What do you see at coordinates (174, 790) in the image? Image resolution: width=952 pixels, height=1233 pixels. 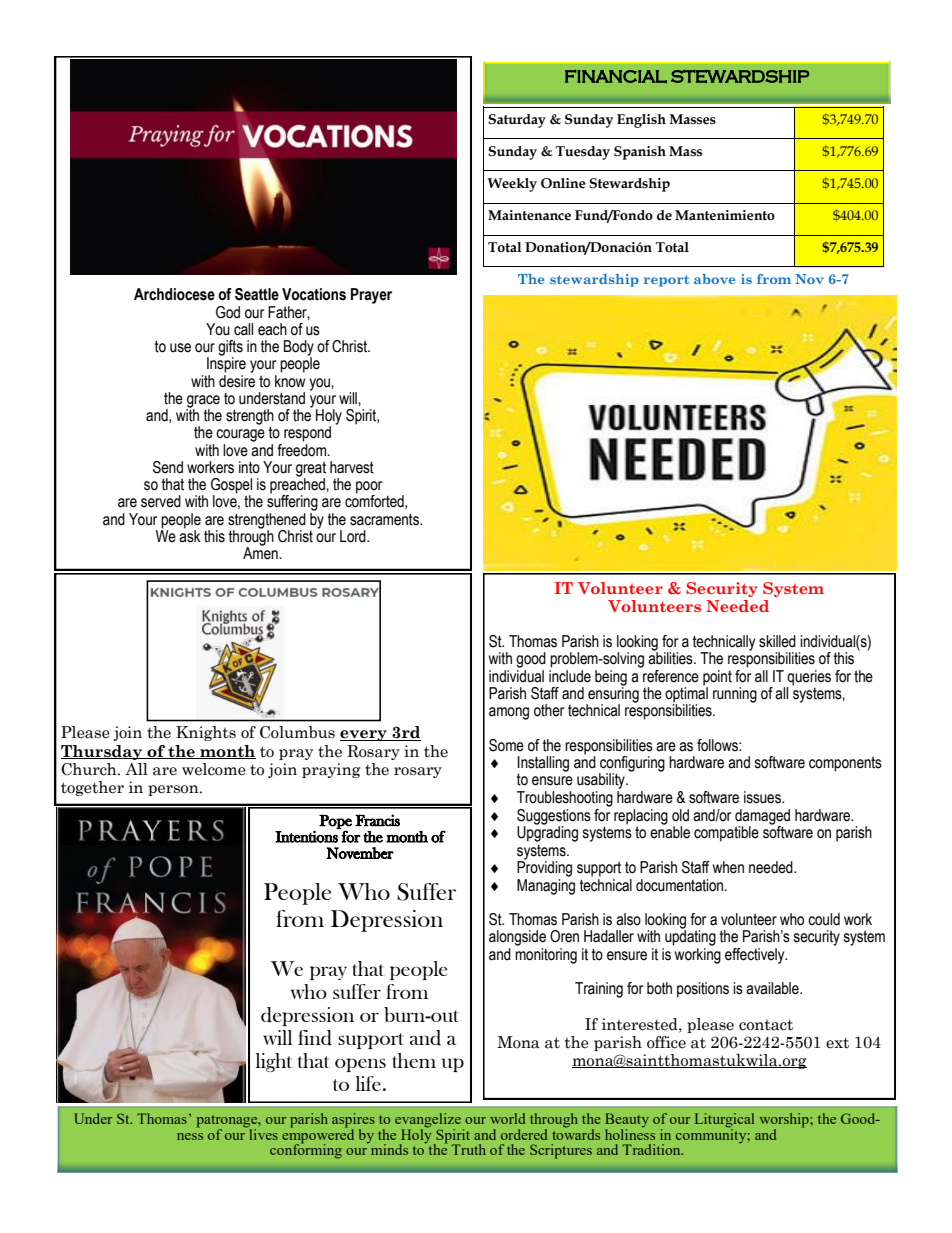 I see `person` at bounding box center [174, 790].
